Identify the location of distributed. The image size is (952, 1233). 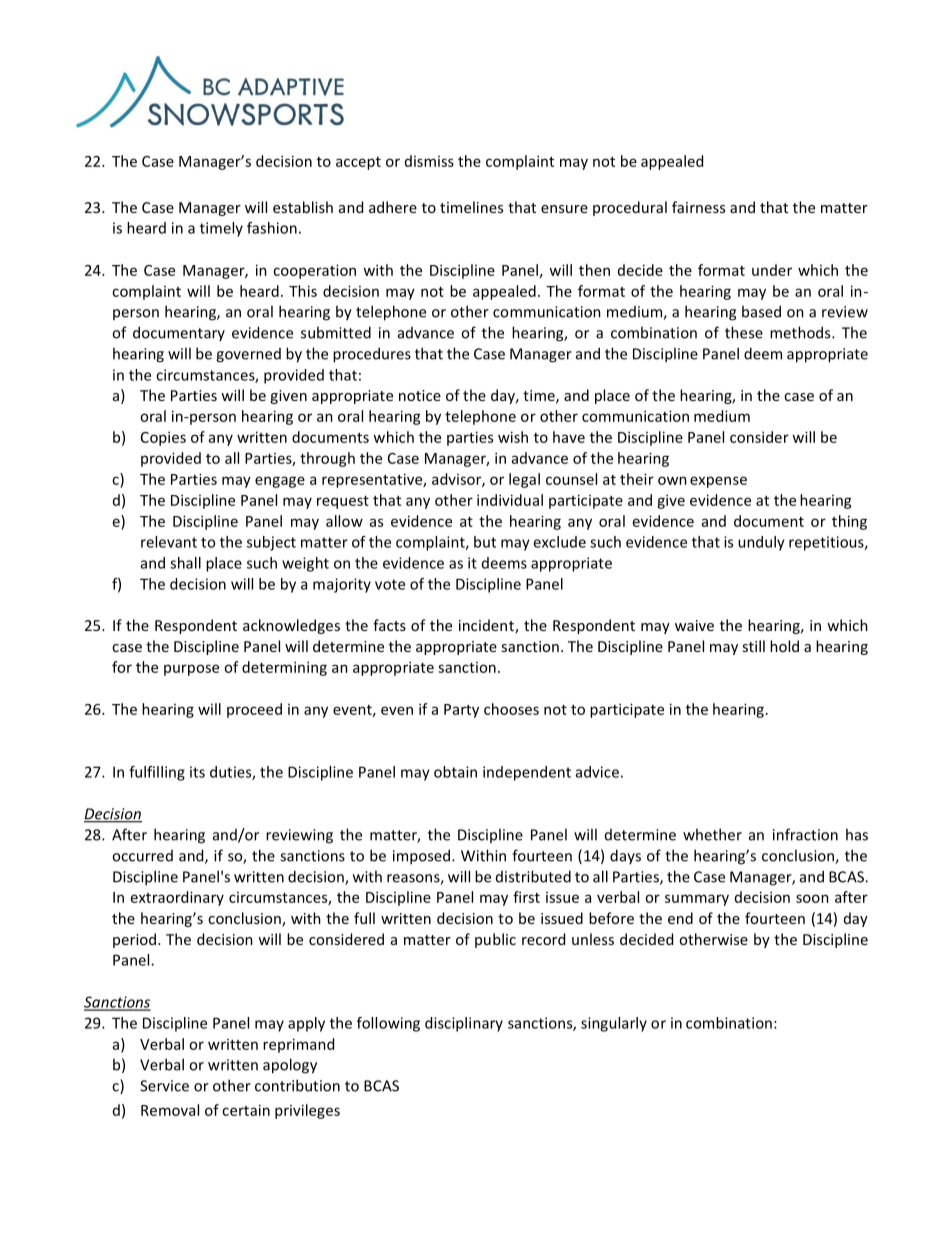
(533, 876).
